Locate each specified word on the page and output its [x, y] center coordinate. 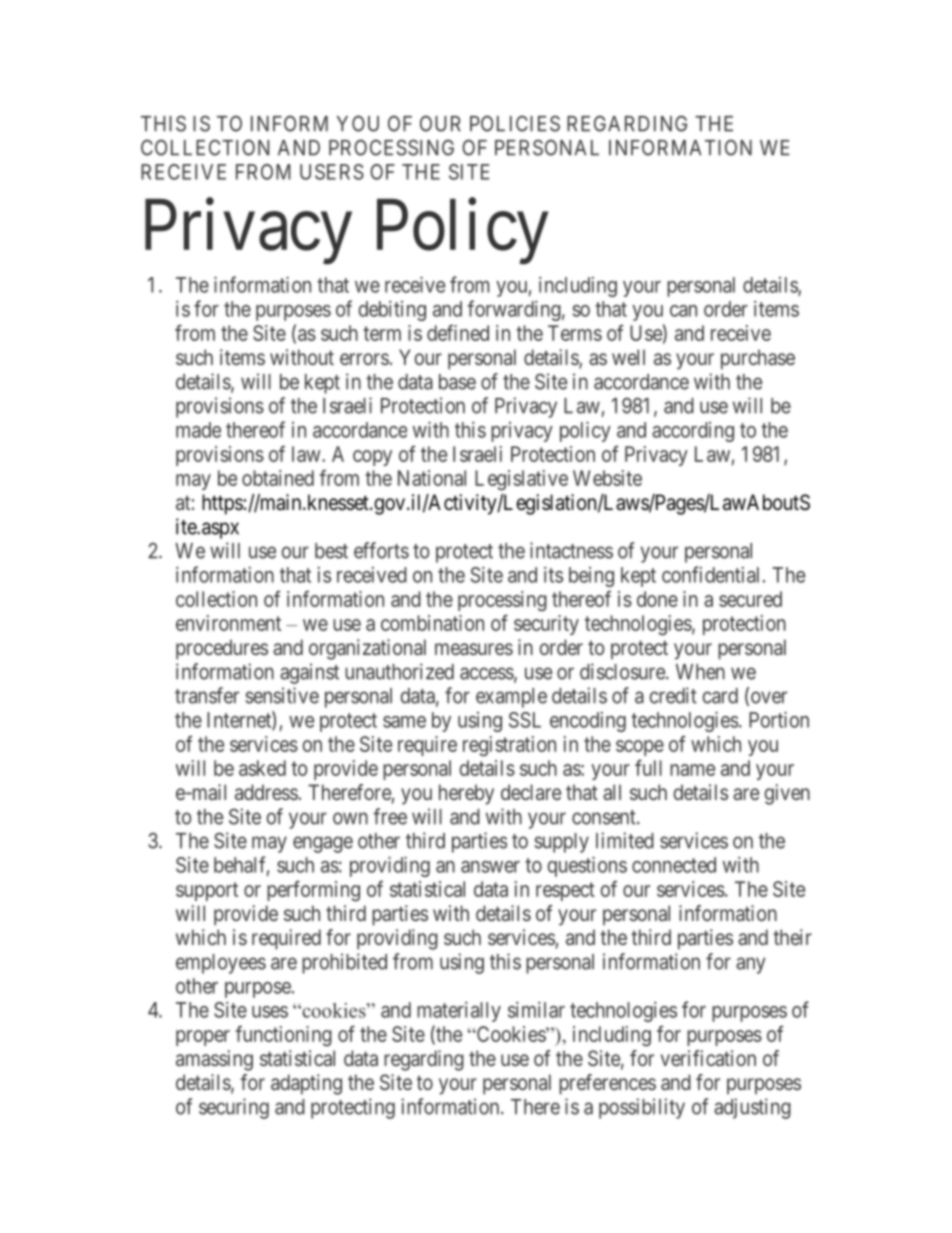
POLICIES [515, 123]
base [457, 382]
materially [459, 1012]
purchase [758, 359]
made [198, 430]
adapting [306, 1084]
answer [490, 867]
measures [474, 649]
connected [674, 865]
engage [323, 844]
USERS [332, 172]
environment [228, 623]
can [683, 311]
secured [750, 599]
